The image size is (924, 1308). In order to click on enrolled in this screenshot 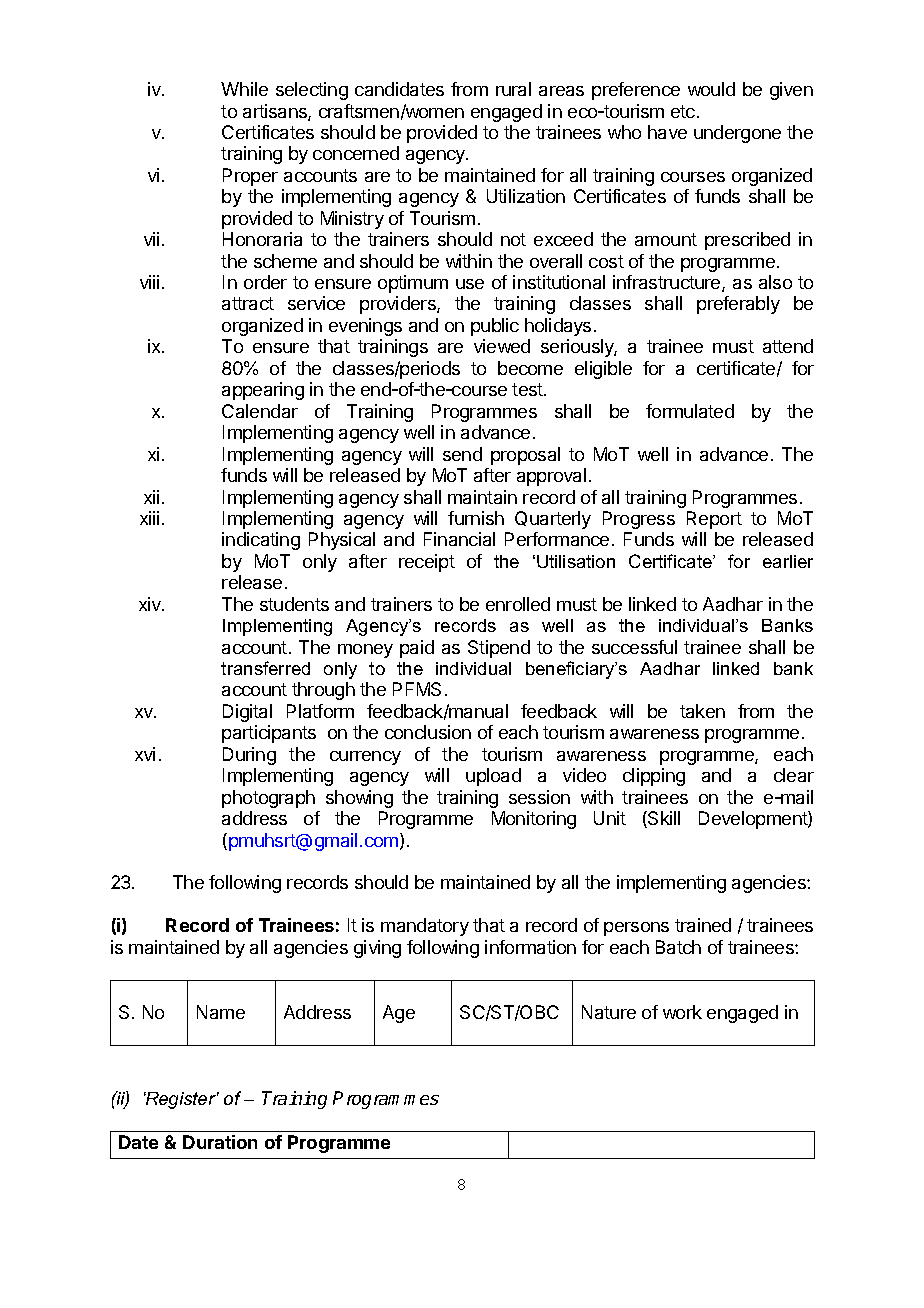, I will do `click(518, 604)`.
